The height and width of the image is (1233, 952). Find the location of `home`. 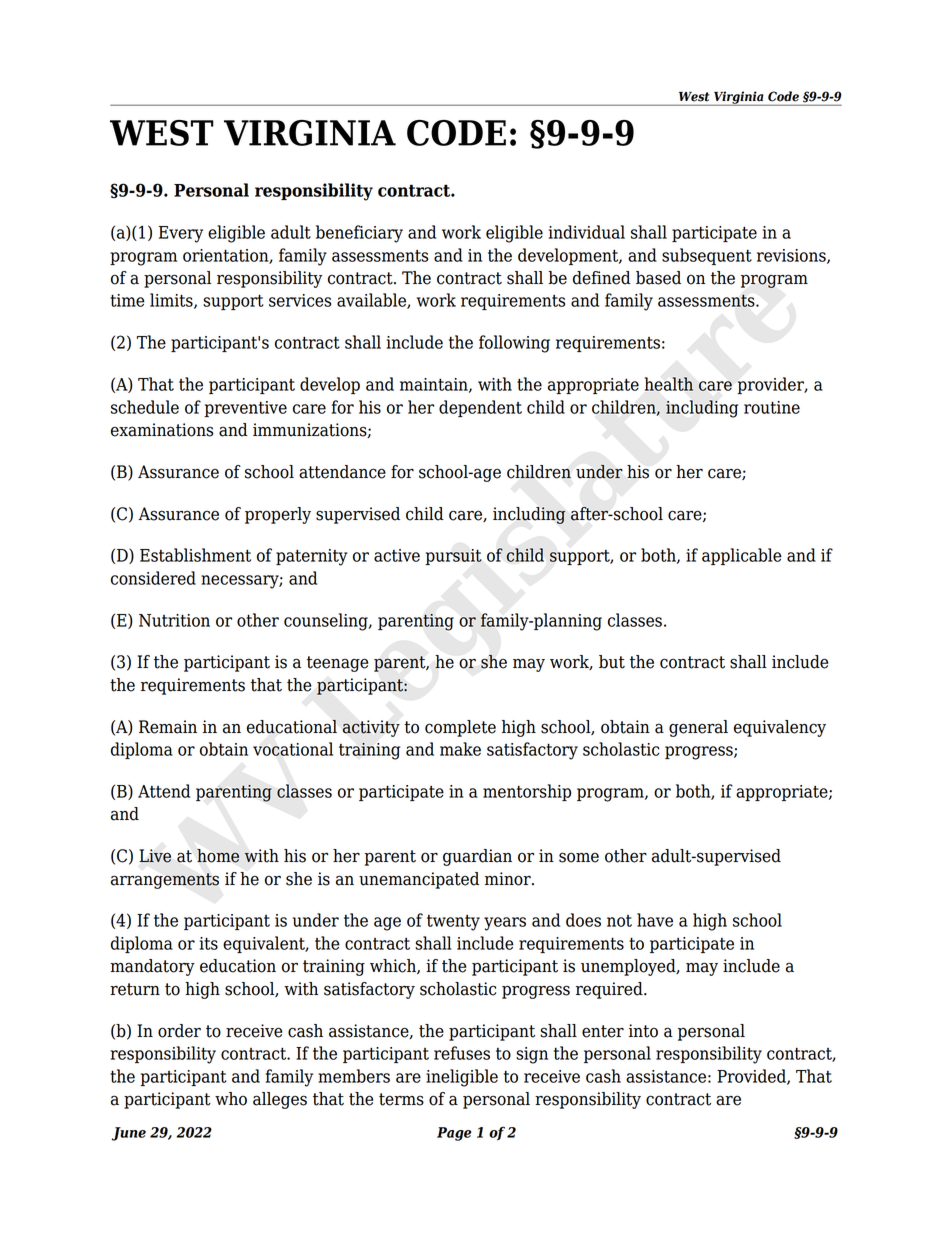

home is located at coordinates (218, 856).
